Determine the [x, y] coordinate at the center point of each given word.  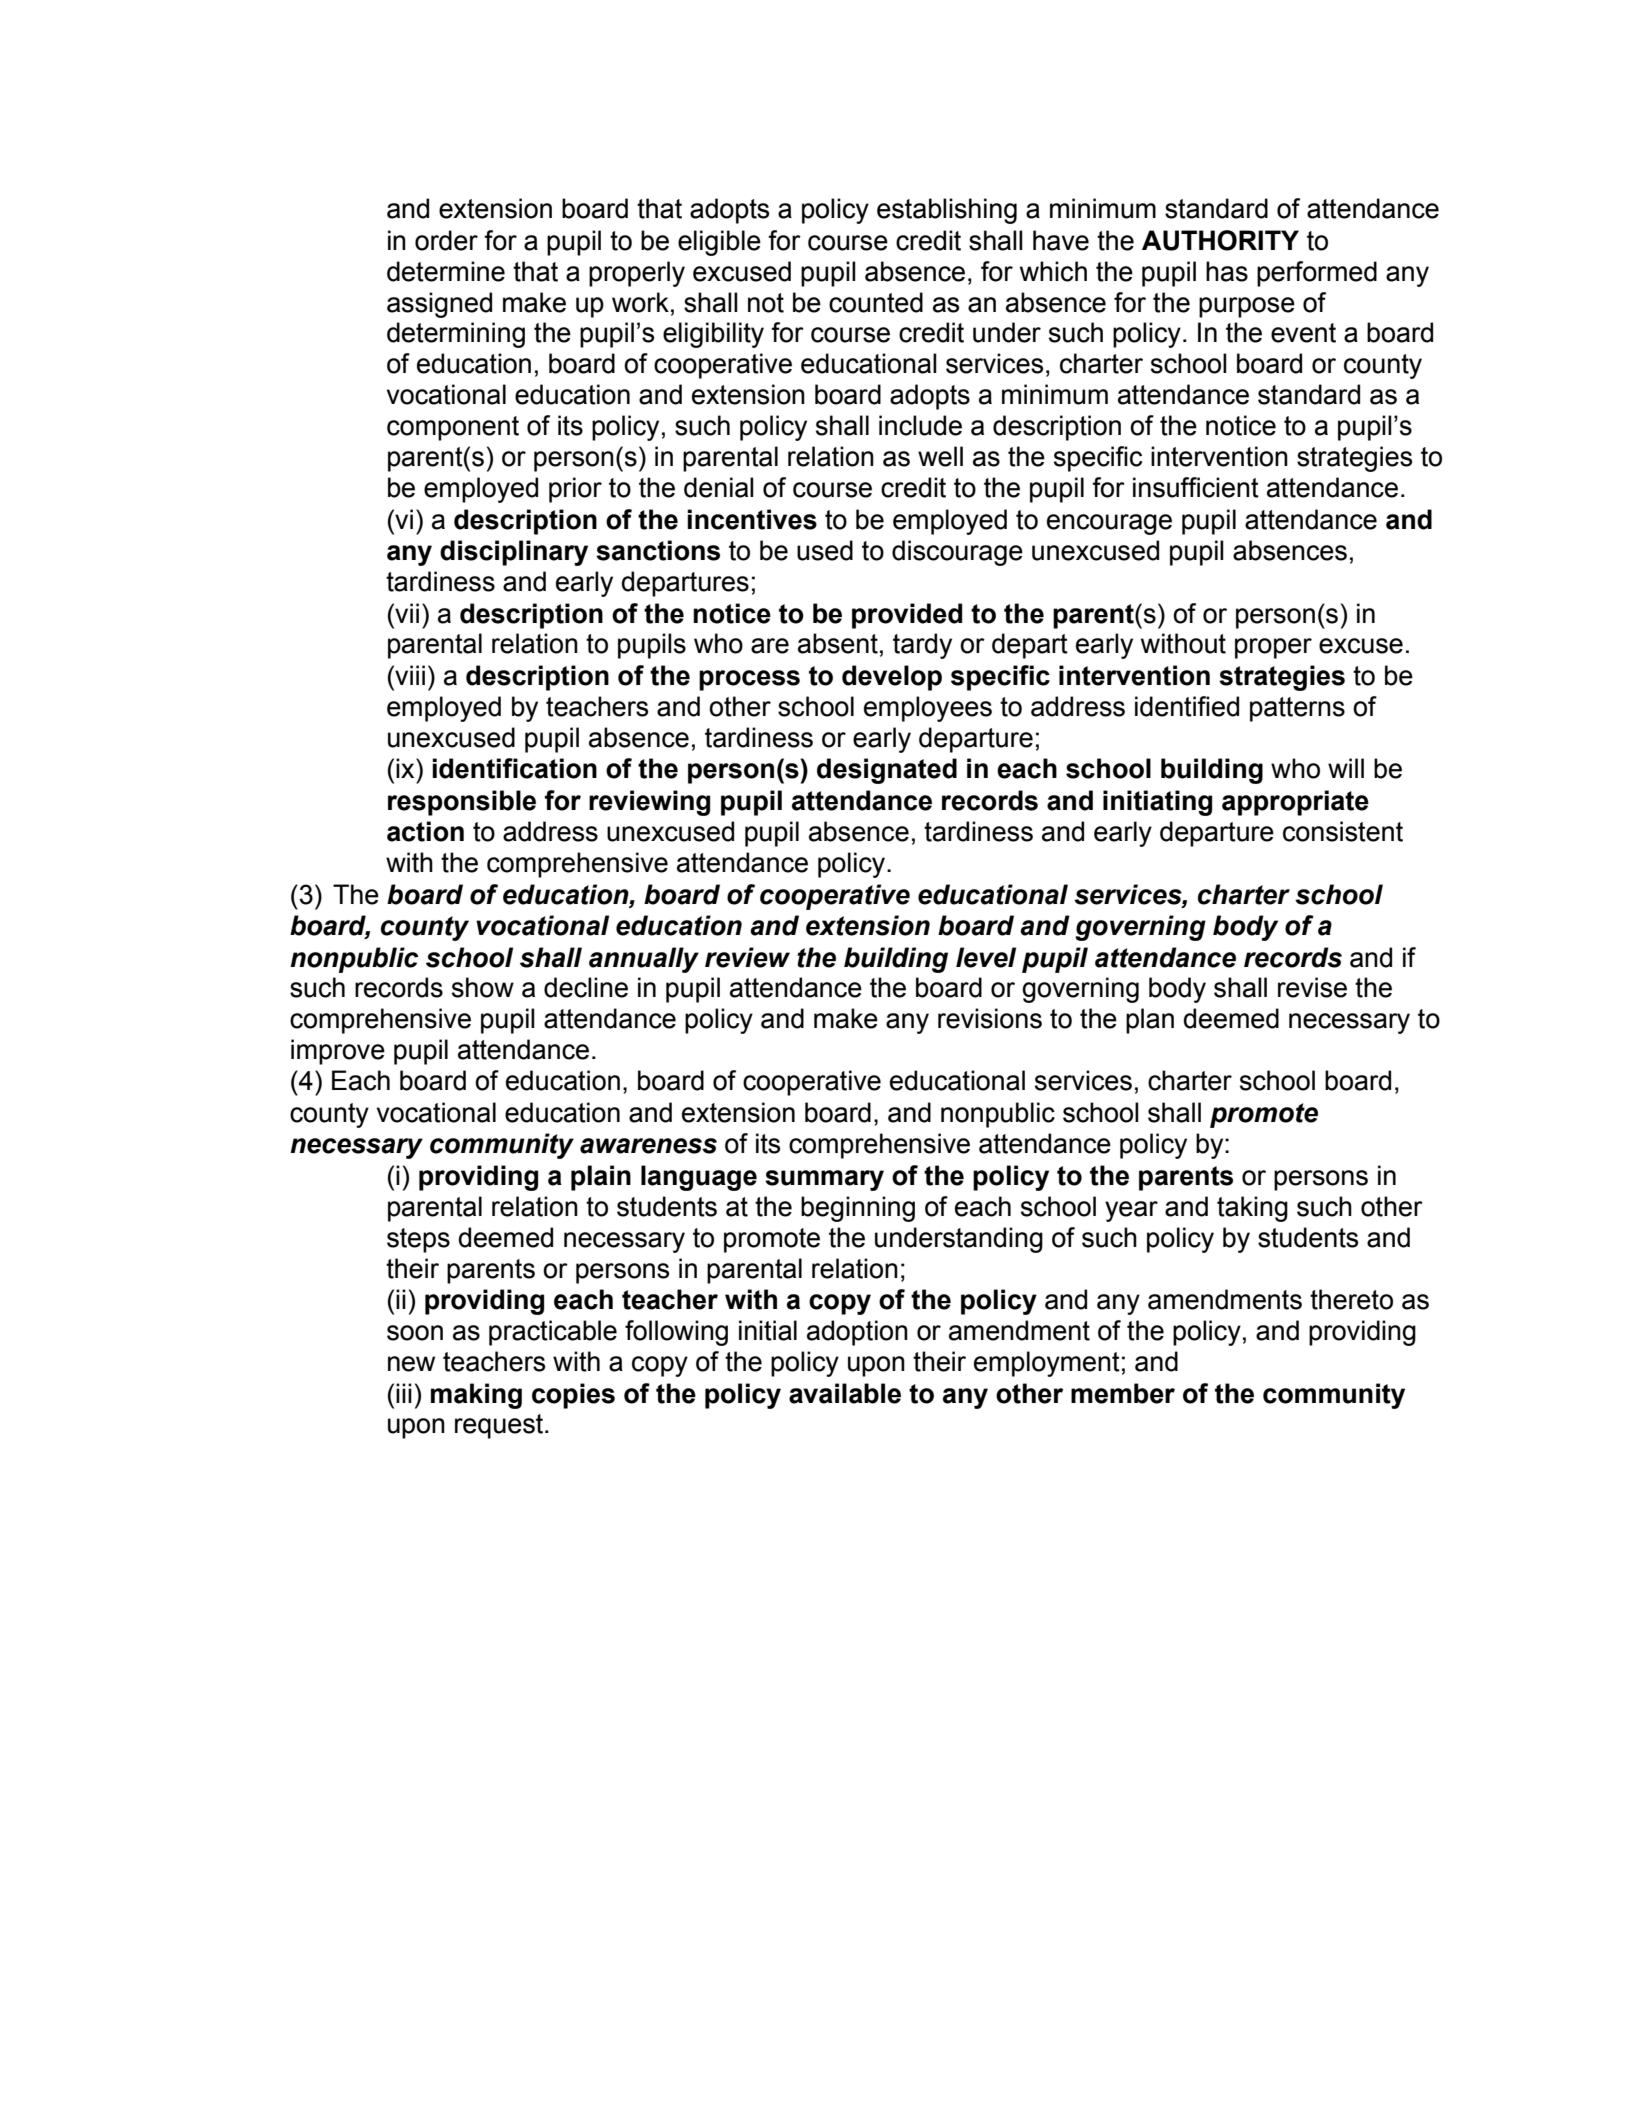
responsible [462, 803]
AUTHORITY [1220, 240]
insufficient [1196, 487]
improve [338, 1052]
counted [876, 302]
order [446, 240]
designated [887, 771]
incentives [752, 519]
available [845, 1393]
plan [1150, 1021]
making [476, 1396]
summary [824, 1180]
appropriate [1295, 803]
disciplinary [514, 553]
